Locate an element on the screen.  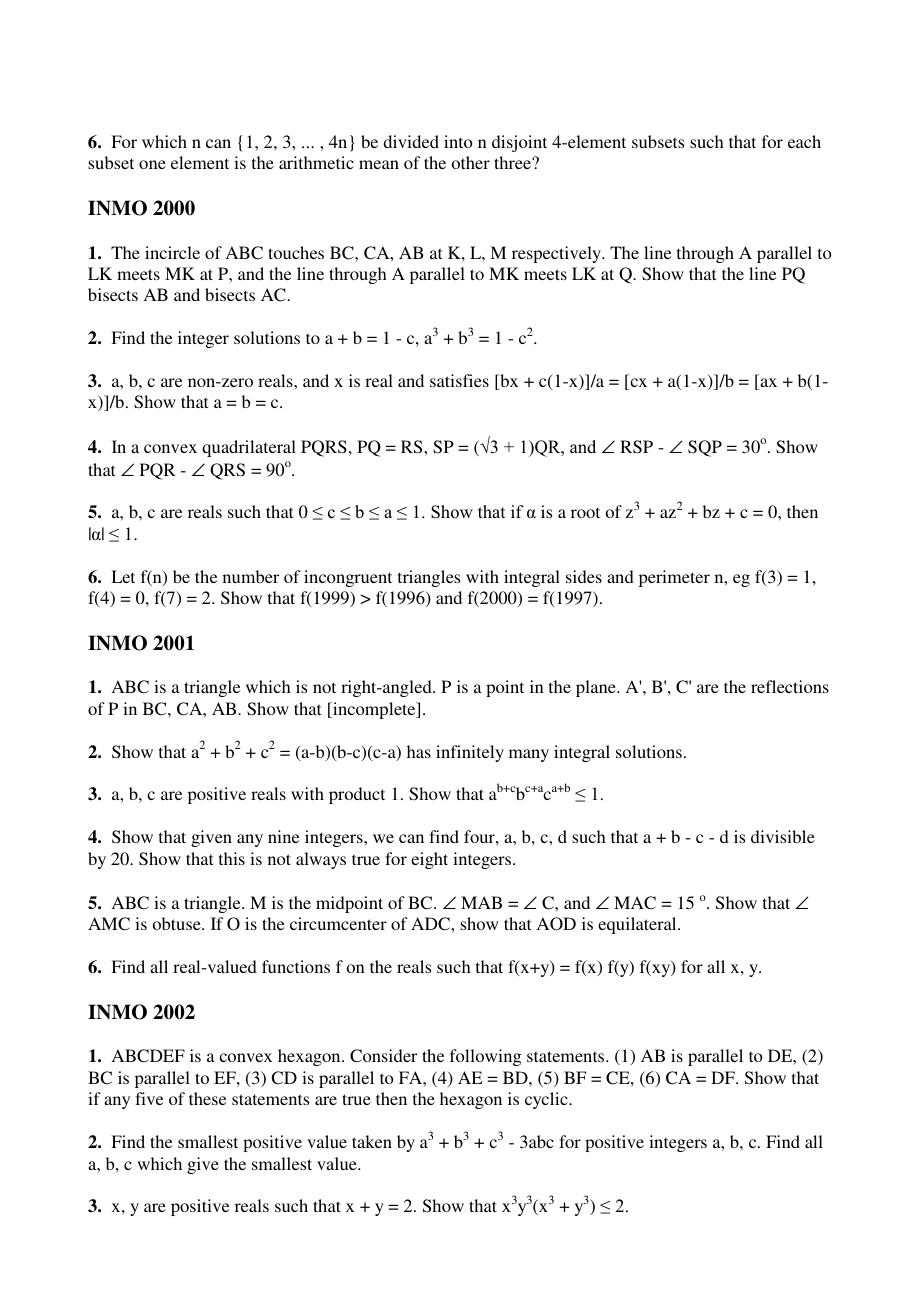
other is located at coordinates (471, 162).
